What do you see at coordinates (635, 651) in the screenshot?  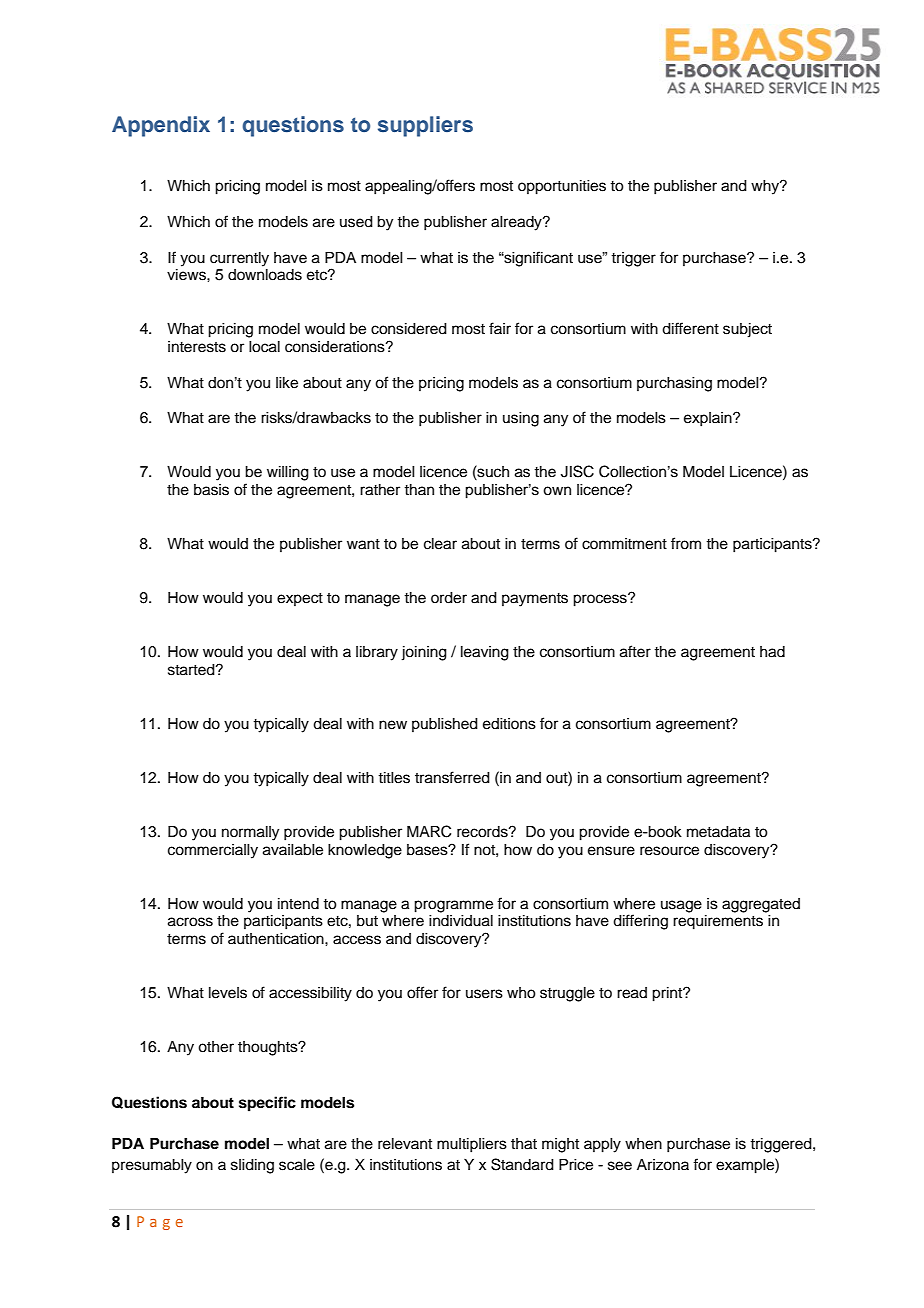 I see `after` at bounding box center [635, 651].
